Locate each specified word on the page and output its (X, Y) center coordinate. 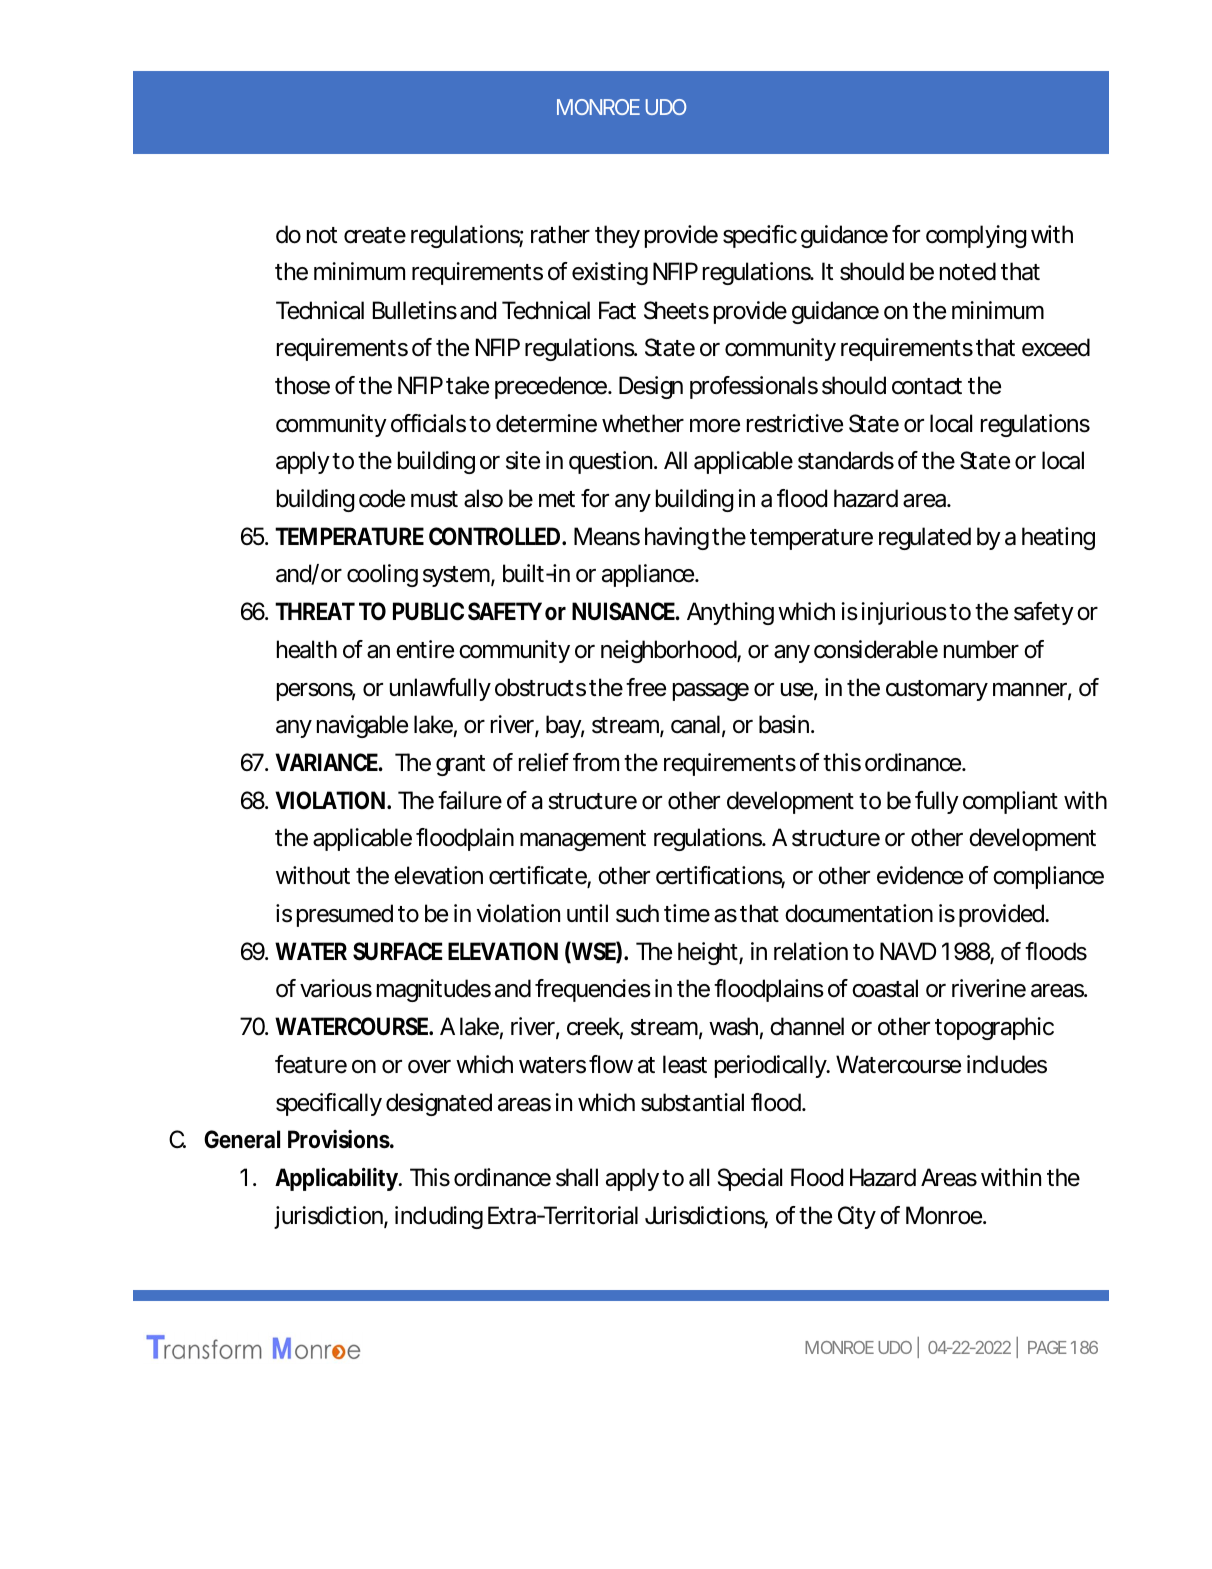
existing (610, 273)
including (439, 1217)
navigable (362, 726)
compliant (1010, 802)
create (375, 235)
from (596, 762)
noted (968, 271)
